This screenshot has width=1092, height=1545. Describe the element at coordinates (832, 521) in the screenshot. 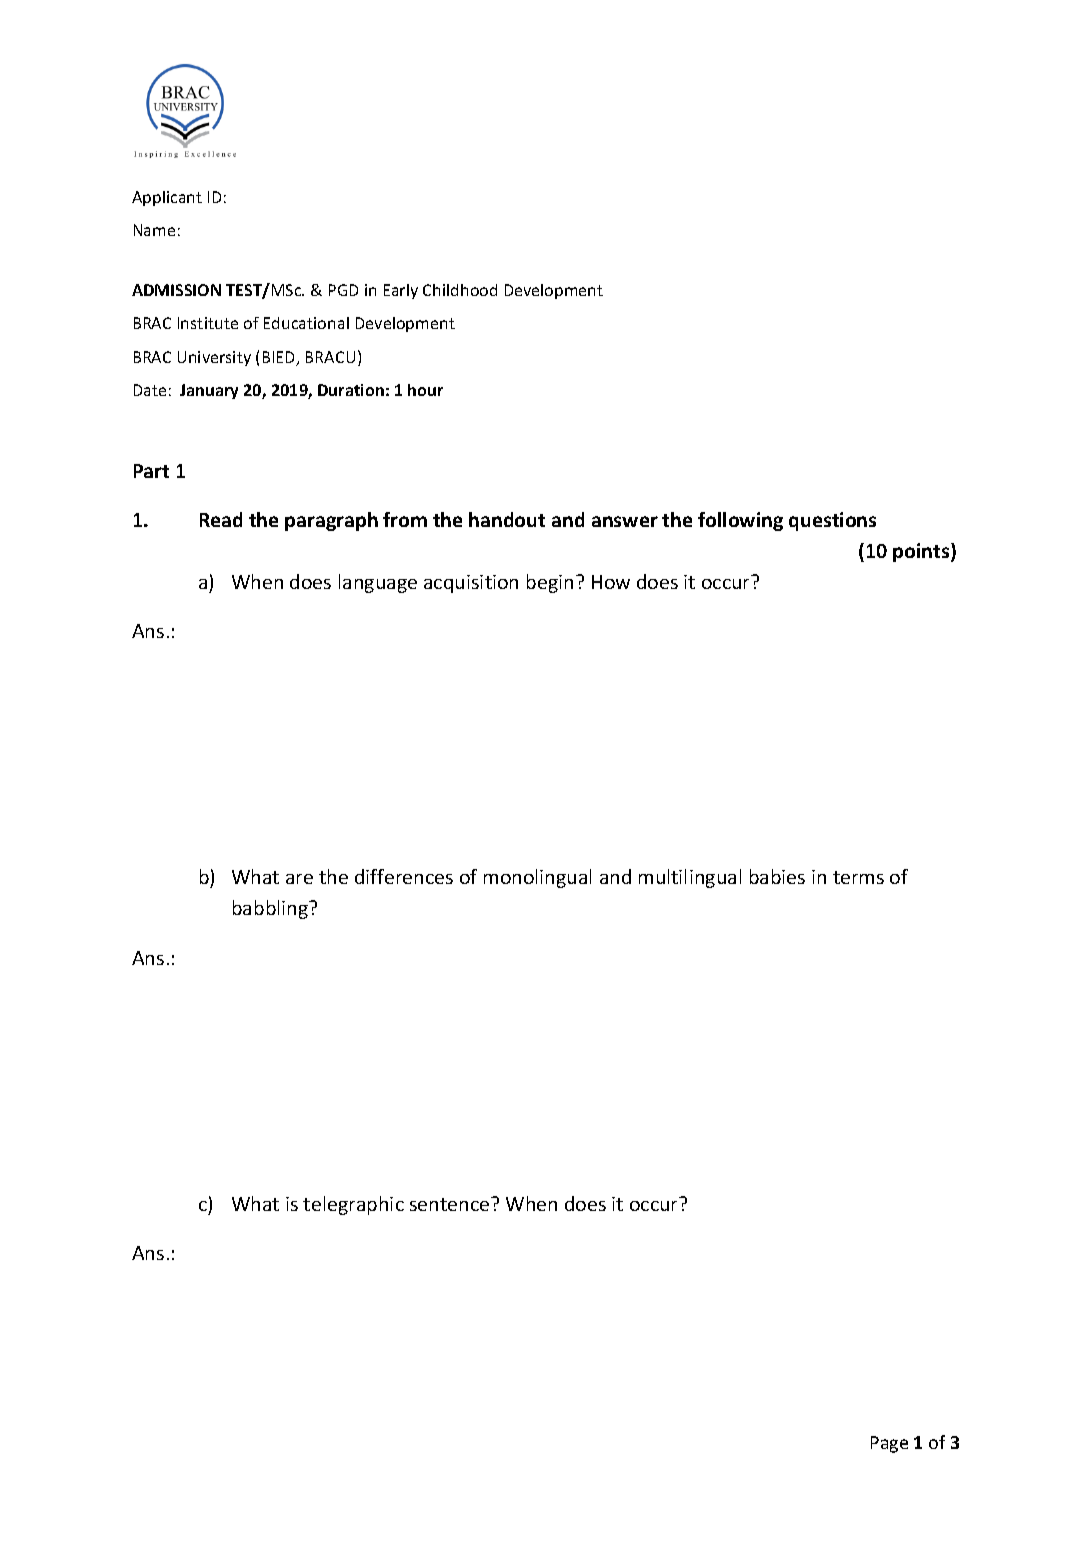

I see `questions` at that location.
